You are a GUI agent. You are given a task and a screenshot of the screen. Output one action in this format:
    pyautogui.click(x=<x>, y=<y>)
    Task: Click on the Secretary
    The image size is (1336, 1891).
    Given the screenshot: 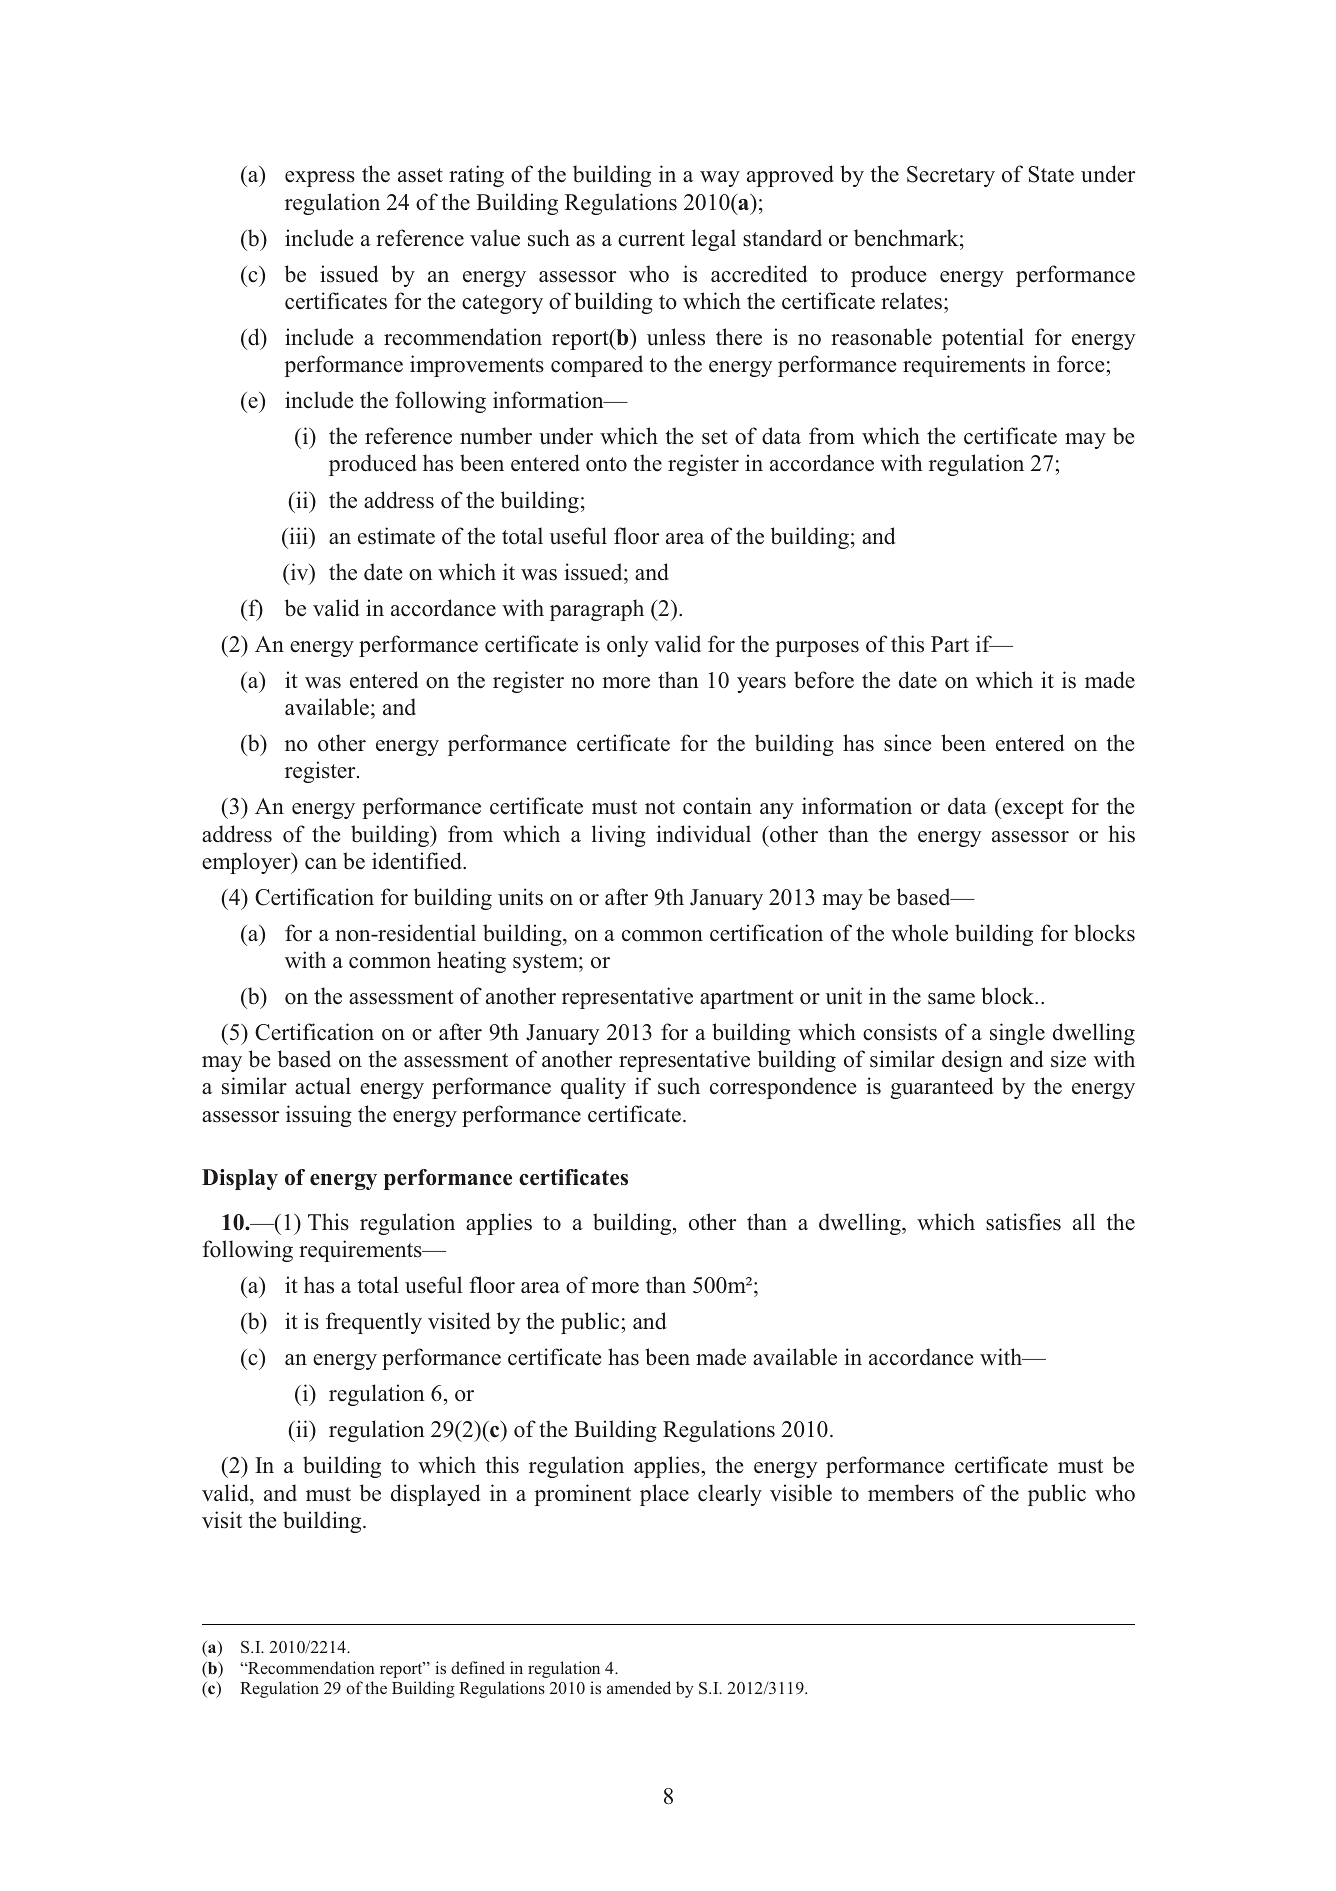 What is the action you would take?
    pyautogui.click(x=951, y=176)
